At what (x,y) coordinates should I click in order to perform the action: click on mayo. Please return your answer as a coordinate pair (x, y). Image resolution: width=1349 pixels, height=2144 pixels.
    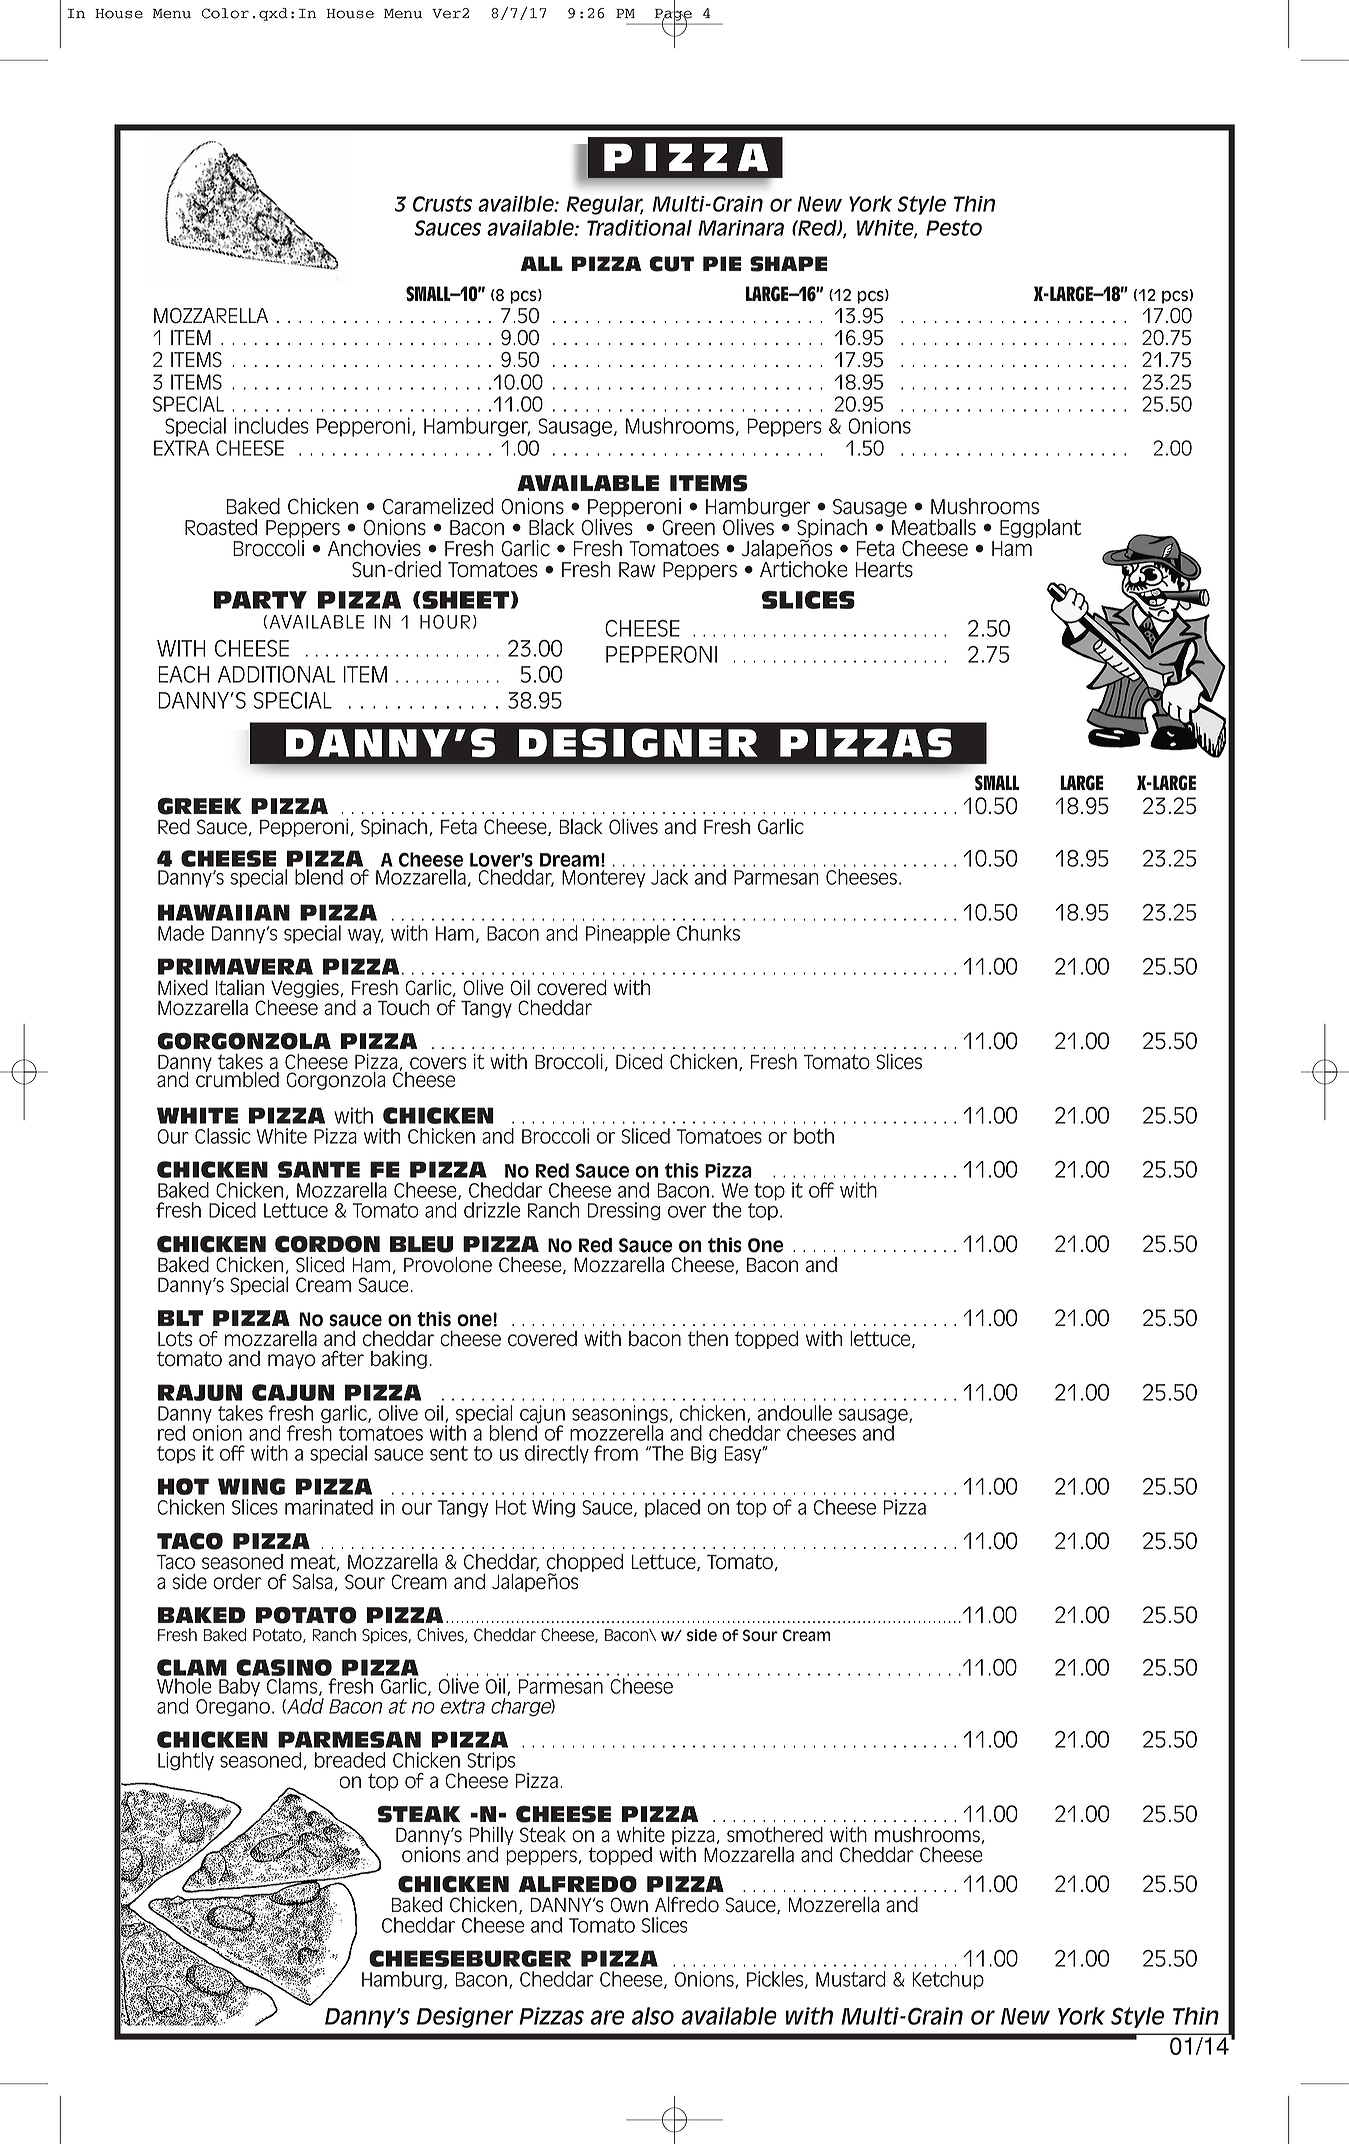
    Looking at the image, I should click on (291, 1361).
